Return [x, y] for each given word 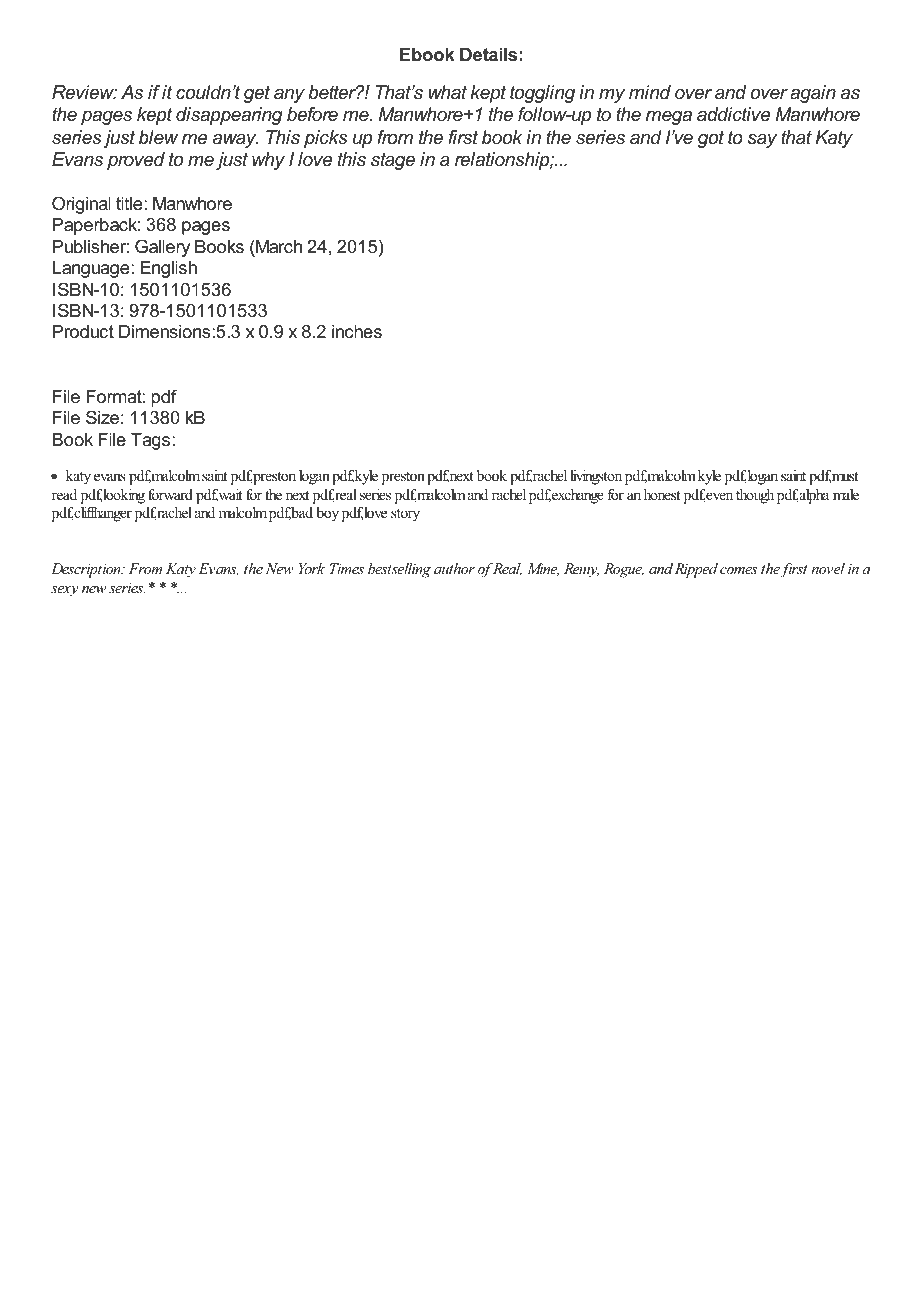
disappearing [229, 116]
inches [357, 331]
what [447, 92]
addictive [733, 114]
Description [87, 570]
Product [83, 331]
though [755, 496]
